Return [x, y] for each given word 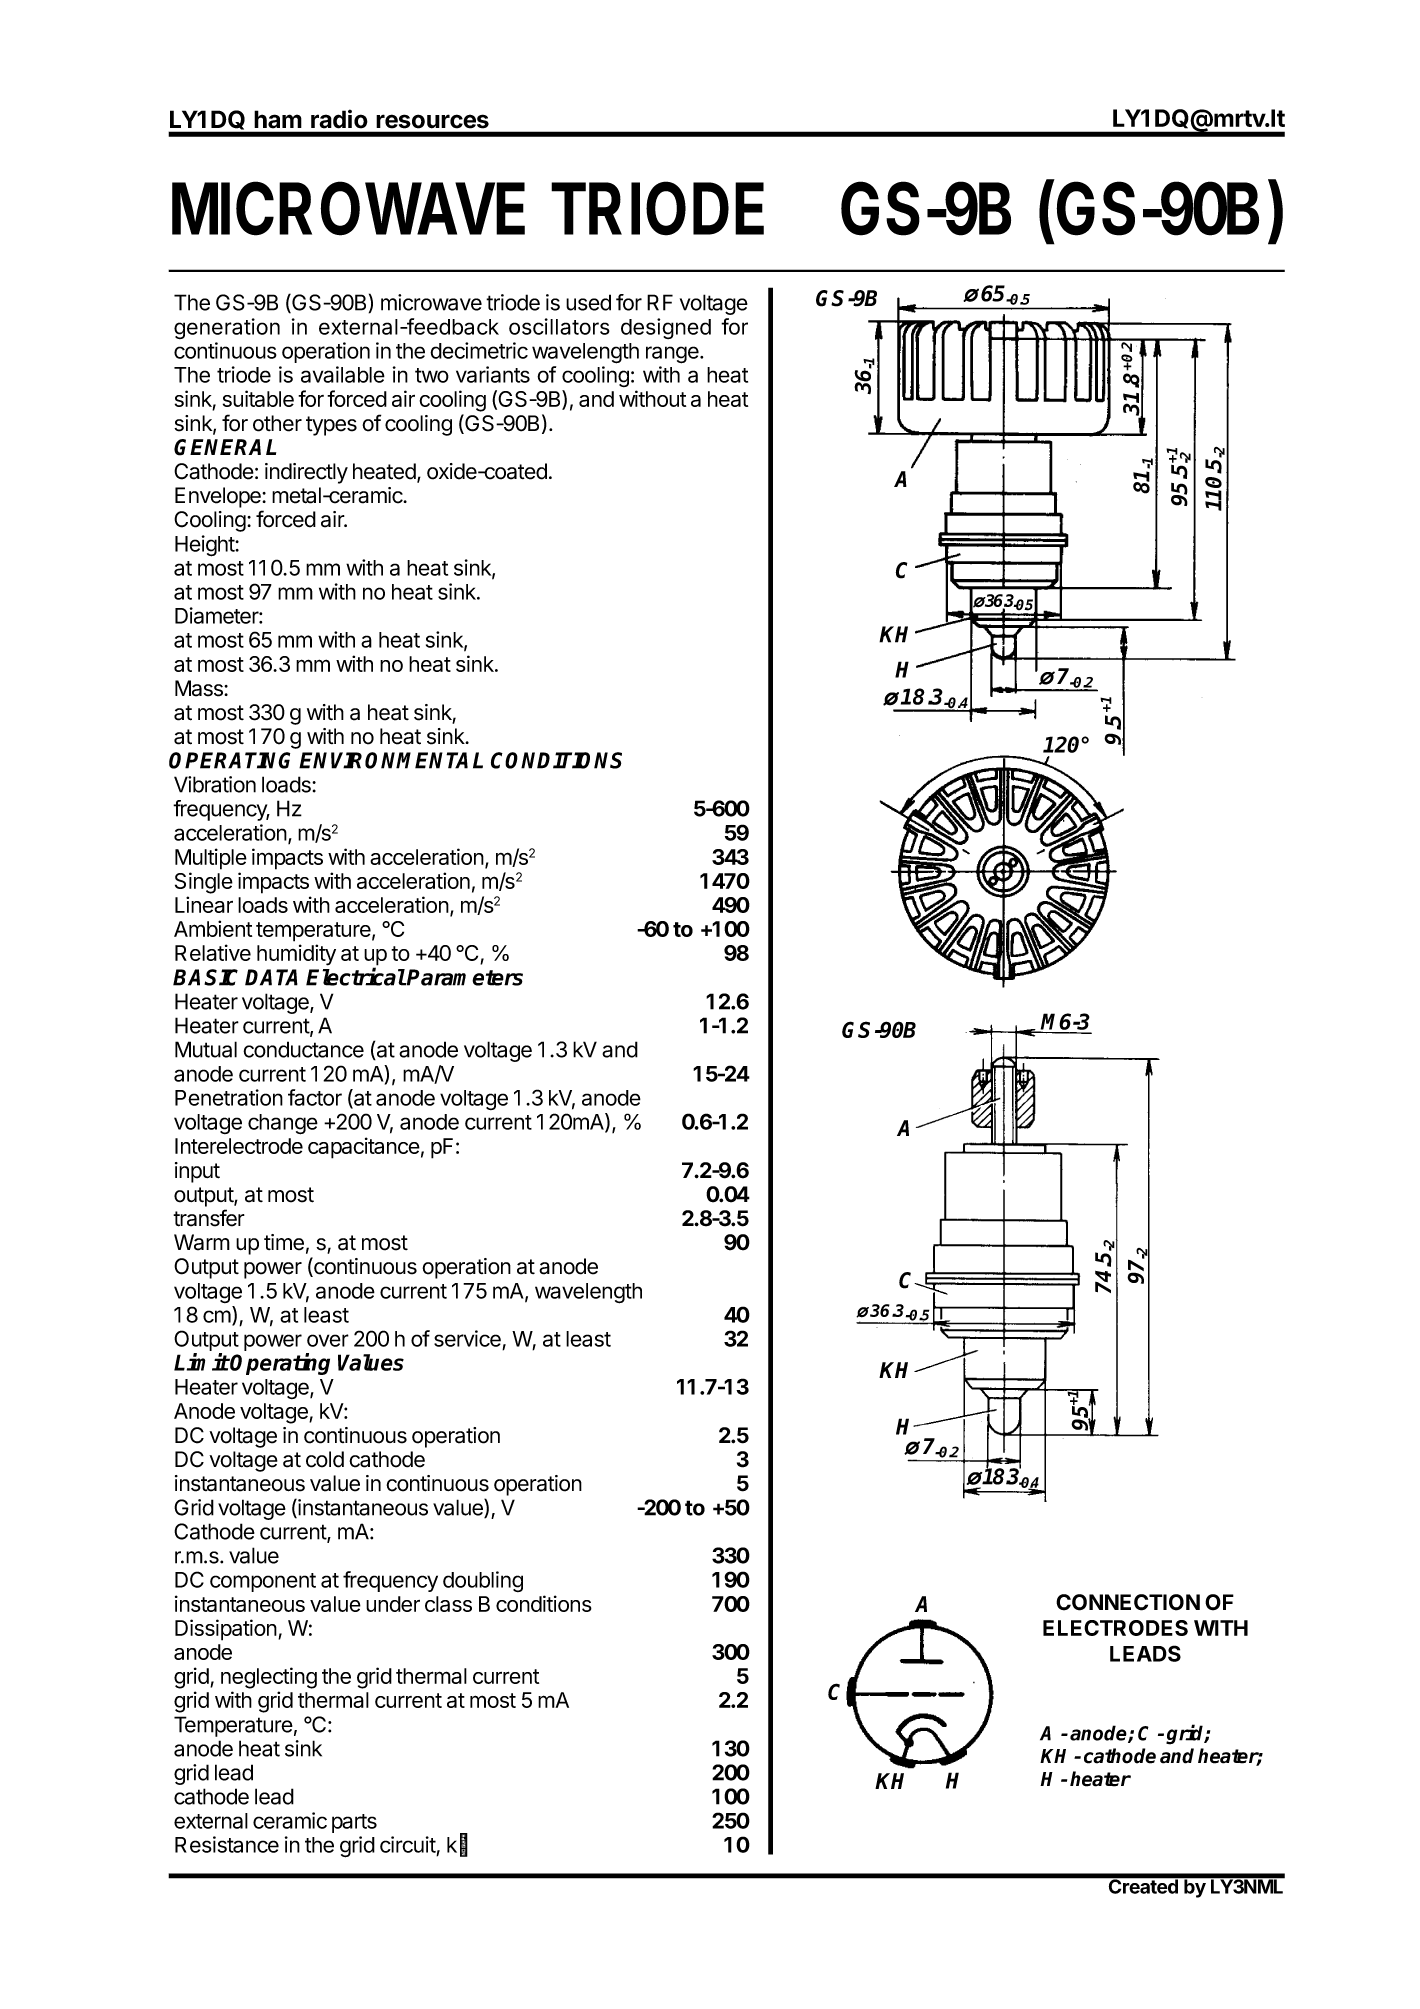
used [588, 302]
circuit [408, 1844]
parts [354, 1823]
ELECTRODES [1115, 1628]
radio [339, 119]
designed [666, 328]
